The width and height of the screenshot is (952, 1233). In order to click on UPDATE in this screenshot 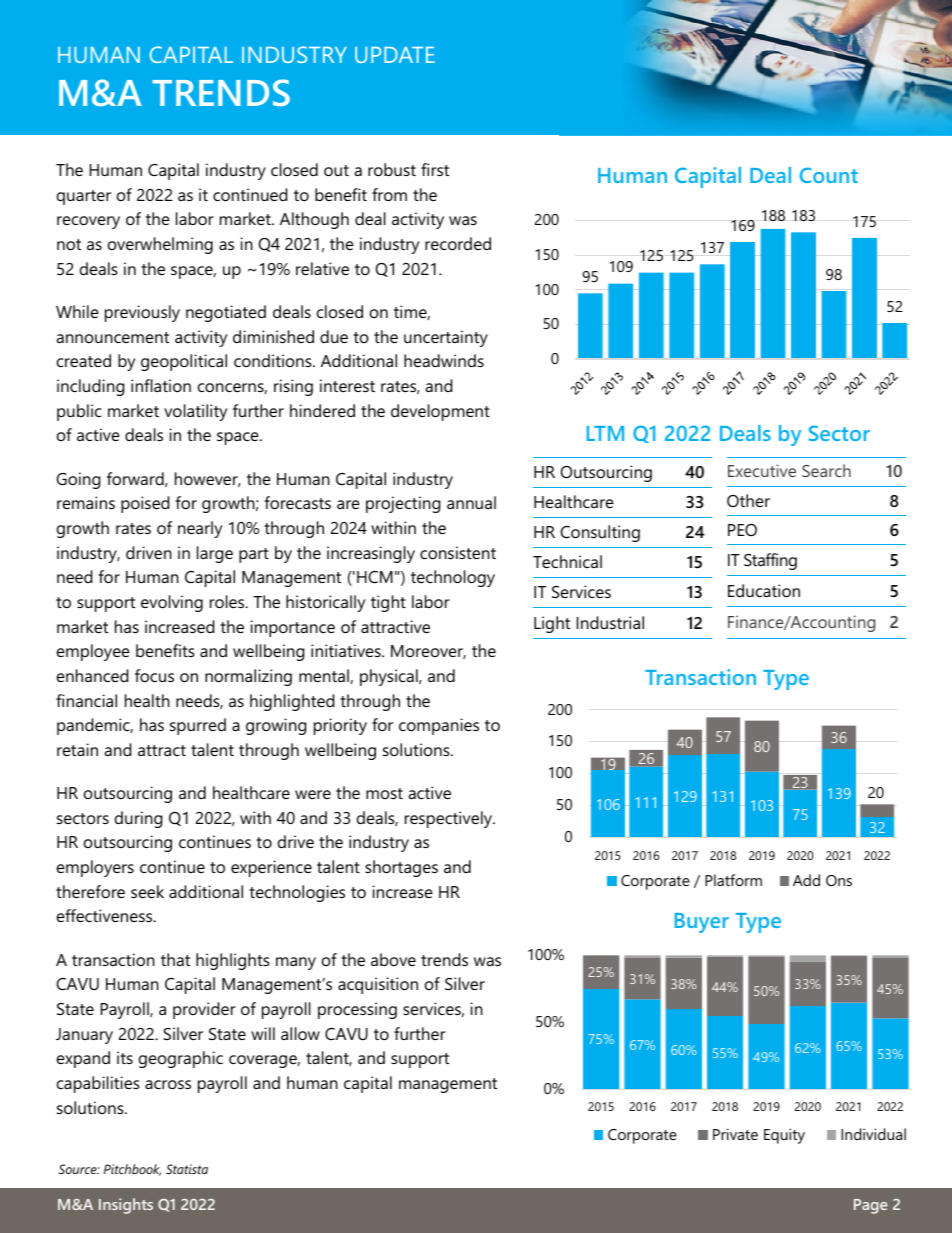, I will do `click(395, 55)`.
